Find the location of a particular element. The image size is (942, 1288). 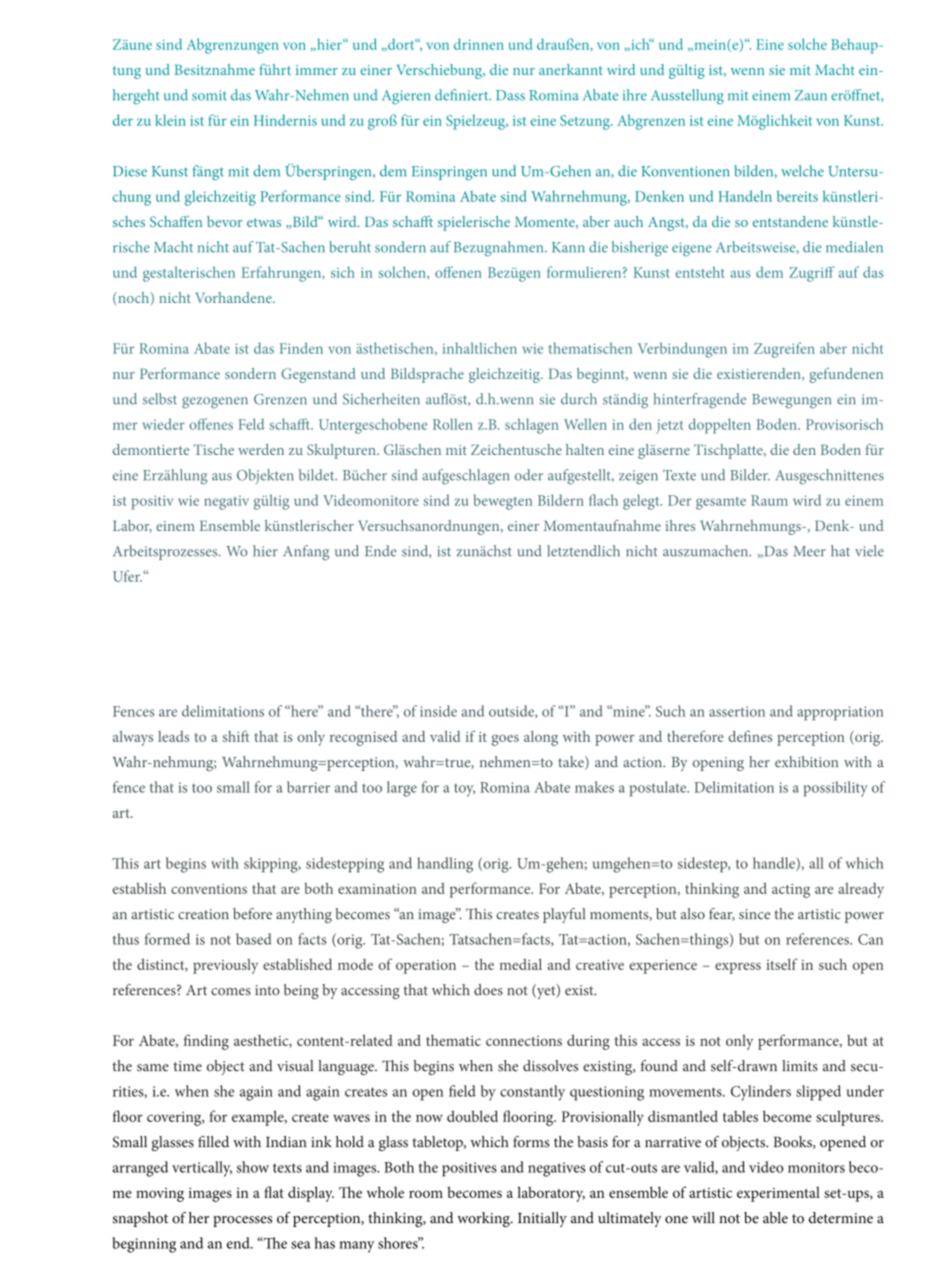

since is located at coordinates (754, 914).
